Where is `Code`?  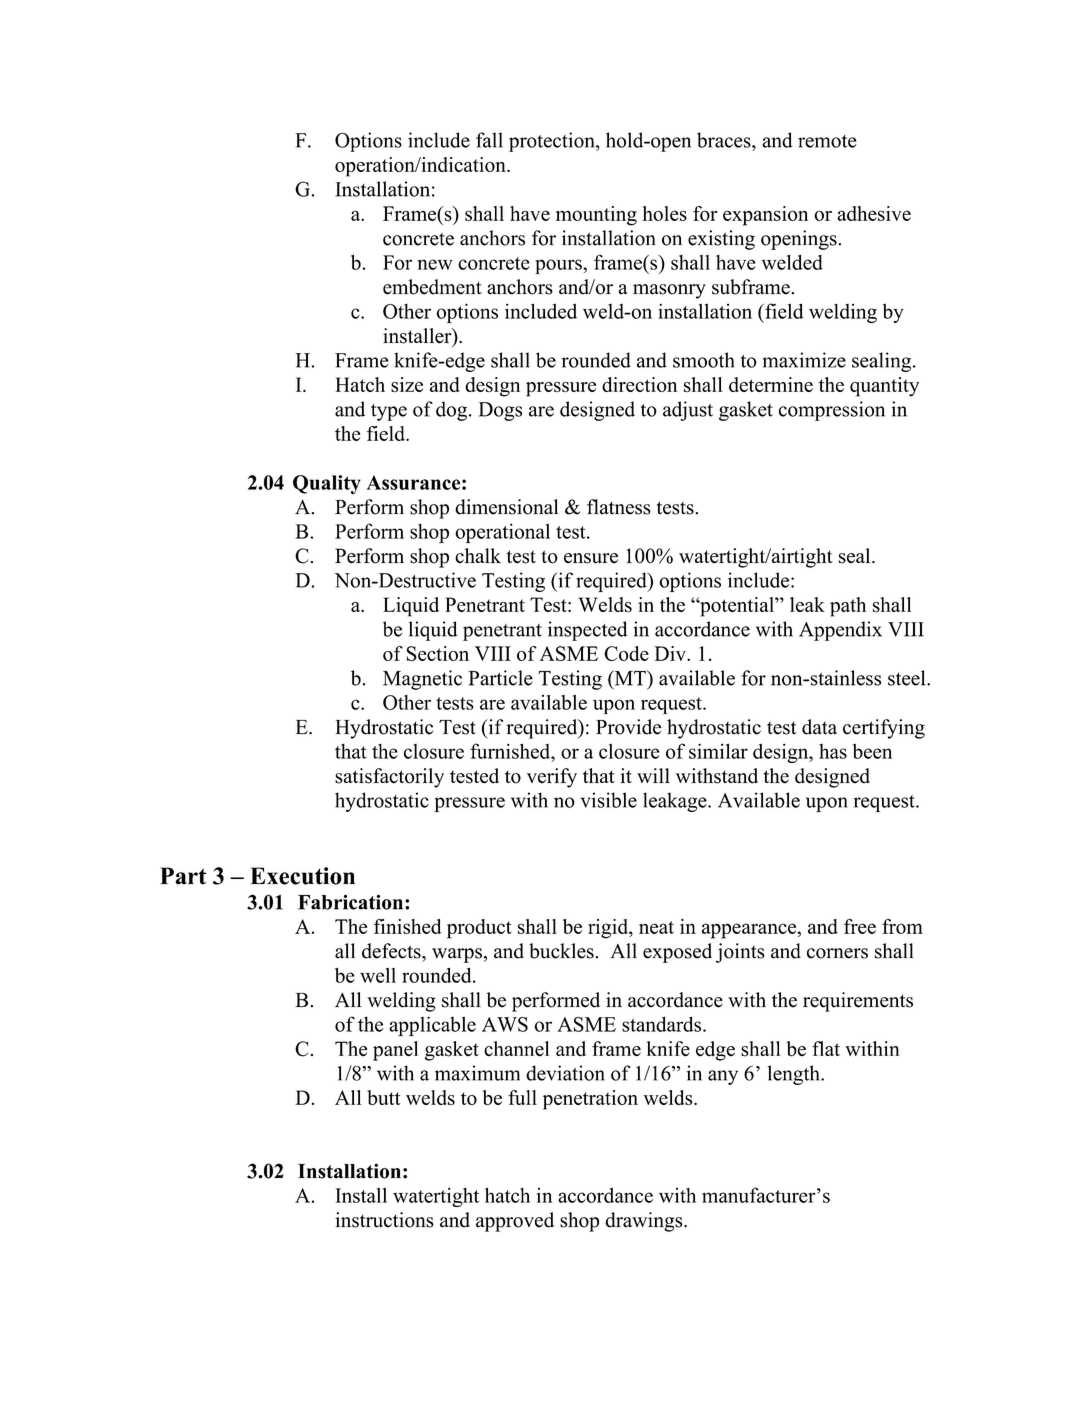
Code is located at coordinates (626, 653).
